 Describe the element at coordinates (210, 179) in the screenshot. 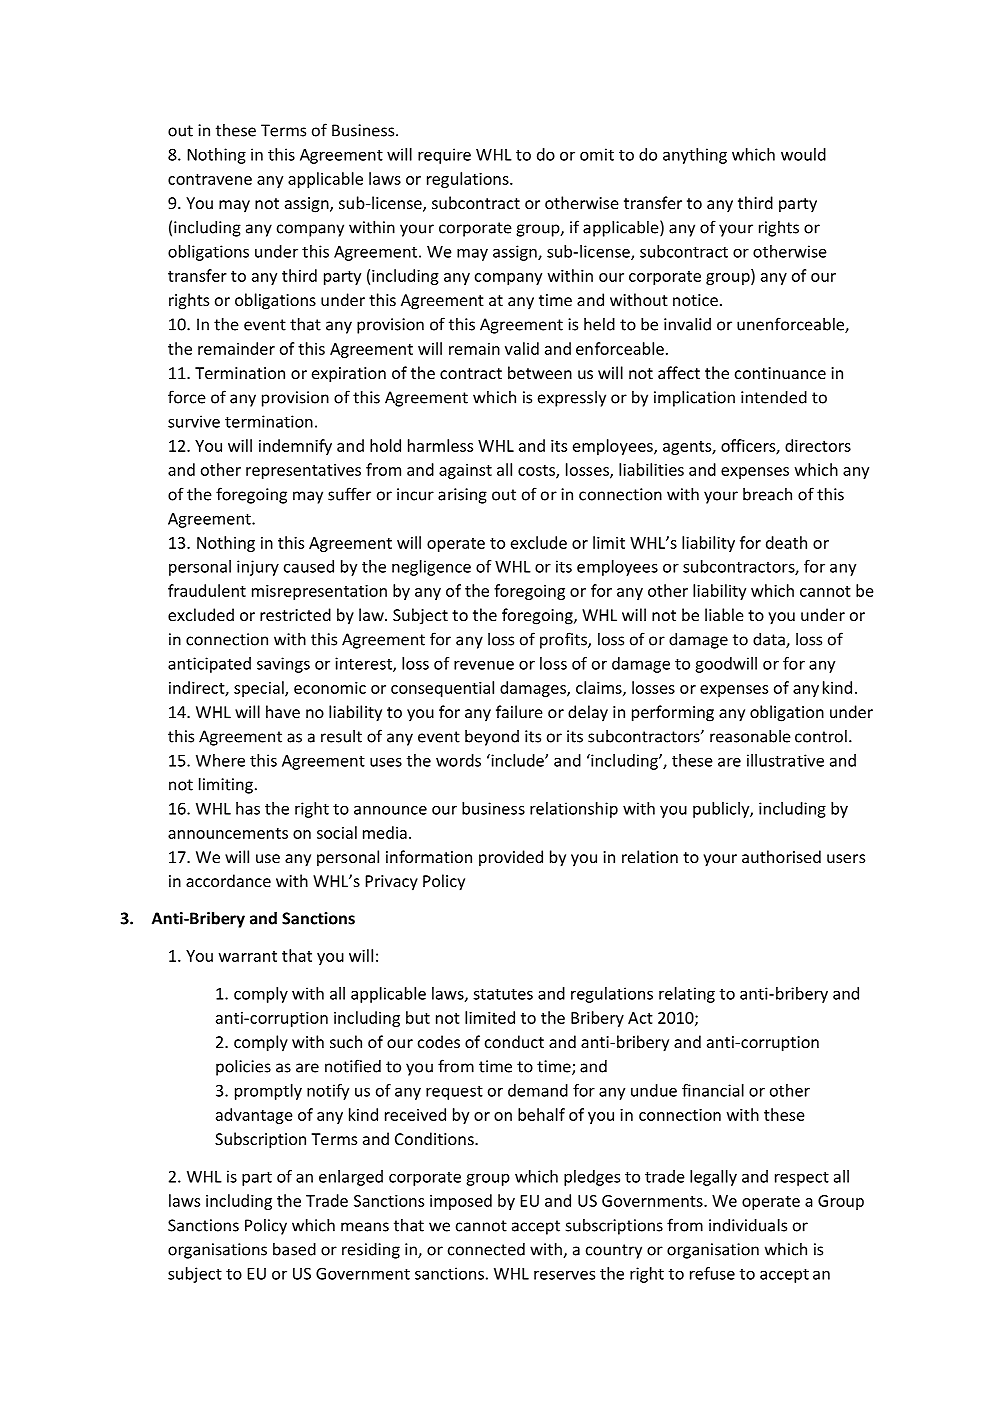

I see `contravene` at that location.
